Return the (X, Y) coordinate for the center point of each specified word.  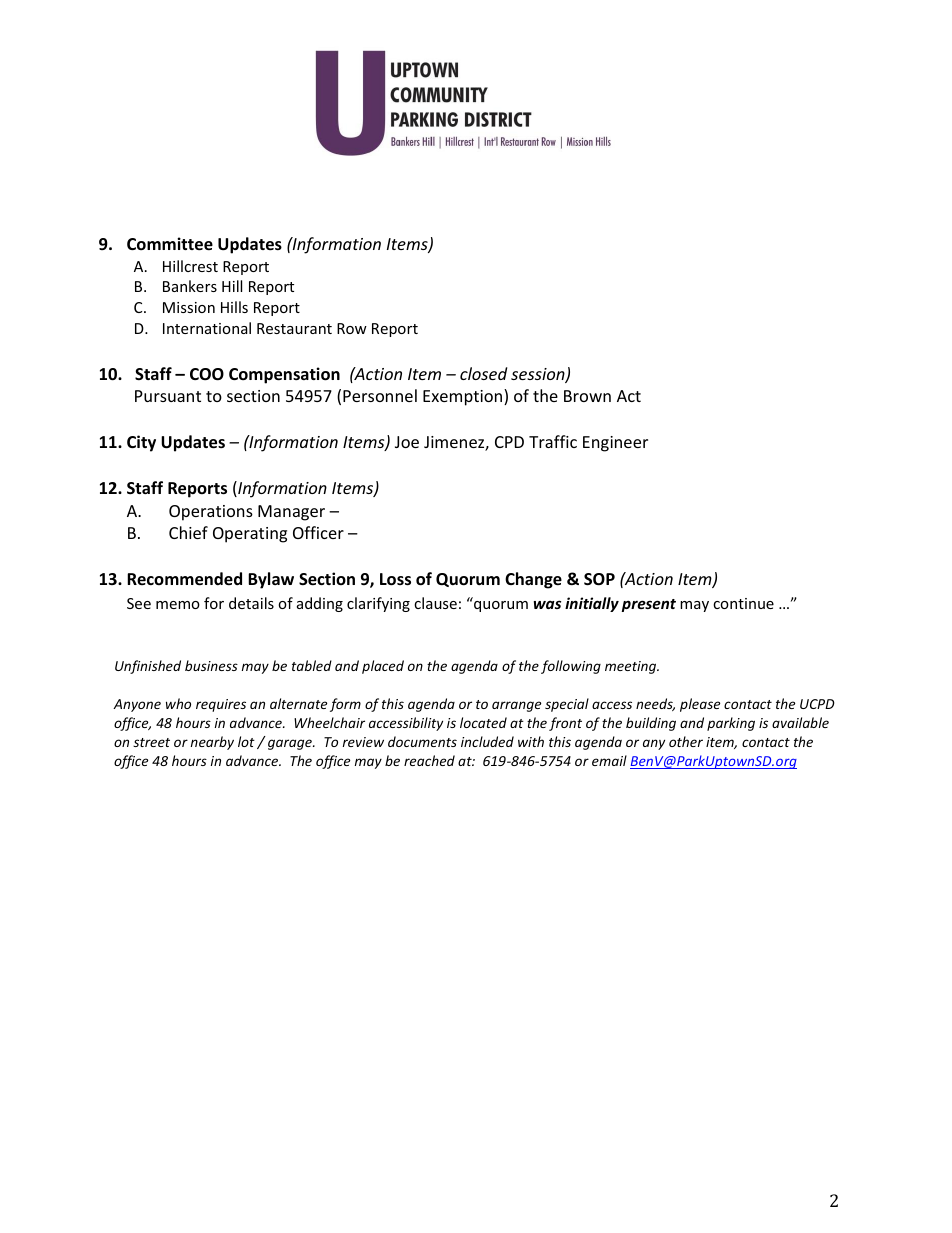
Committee (170, 244)
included (487, 741)
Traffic (553, 441)
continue (743, 603)
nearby (212, 743)
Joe (407, 442)
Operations (211, 513)
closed (483, 373)
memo (178, 605)
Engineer (615, 444)
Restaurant (294, 328)
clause (435, 603)
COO (207, 374)
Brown (587, 396)
